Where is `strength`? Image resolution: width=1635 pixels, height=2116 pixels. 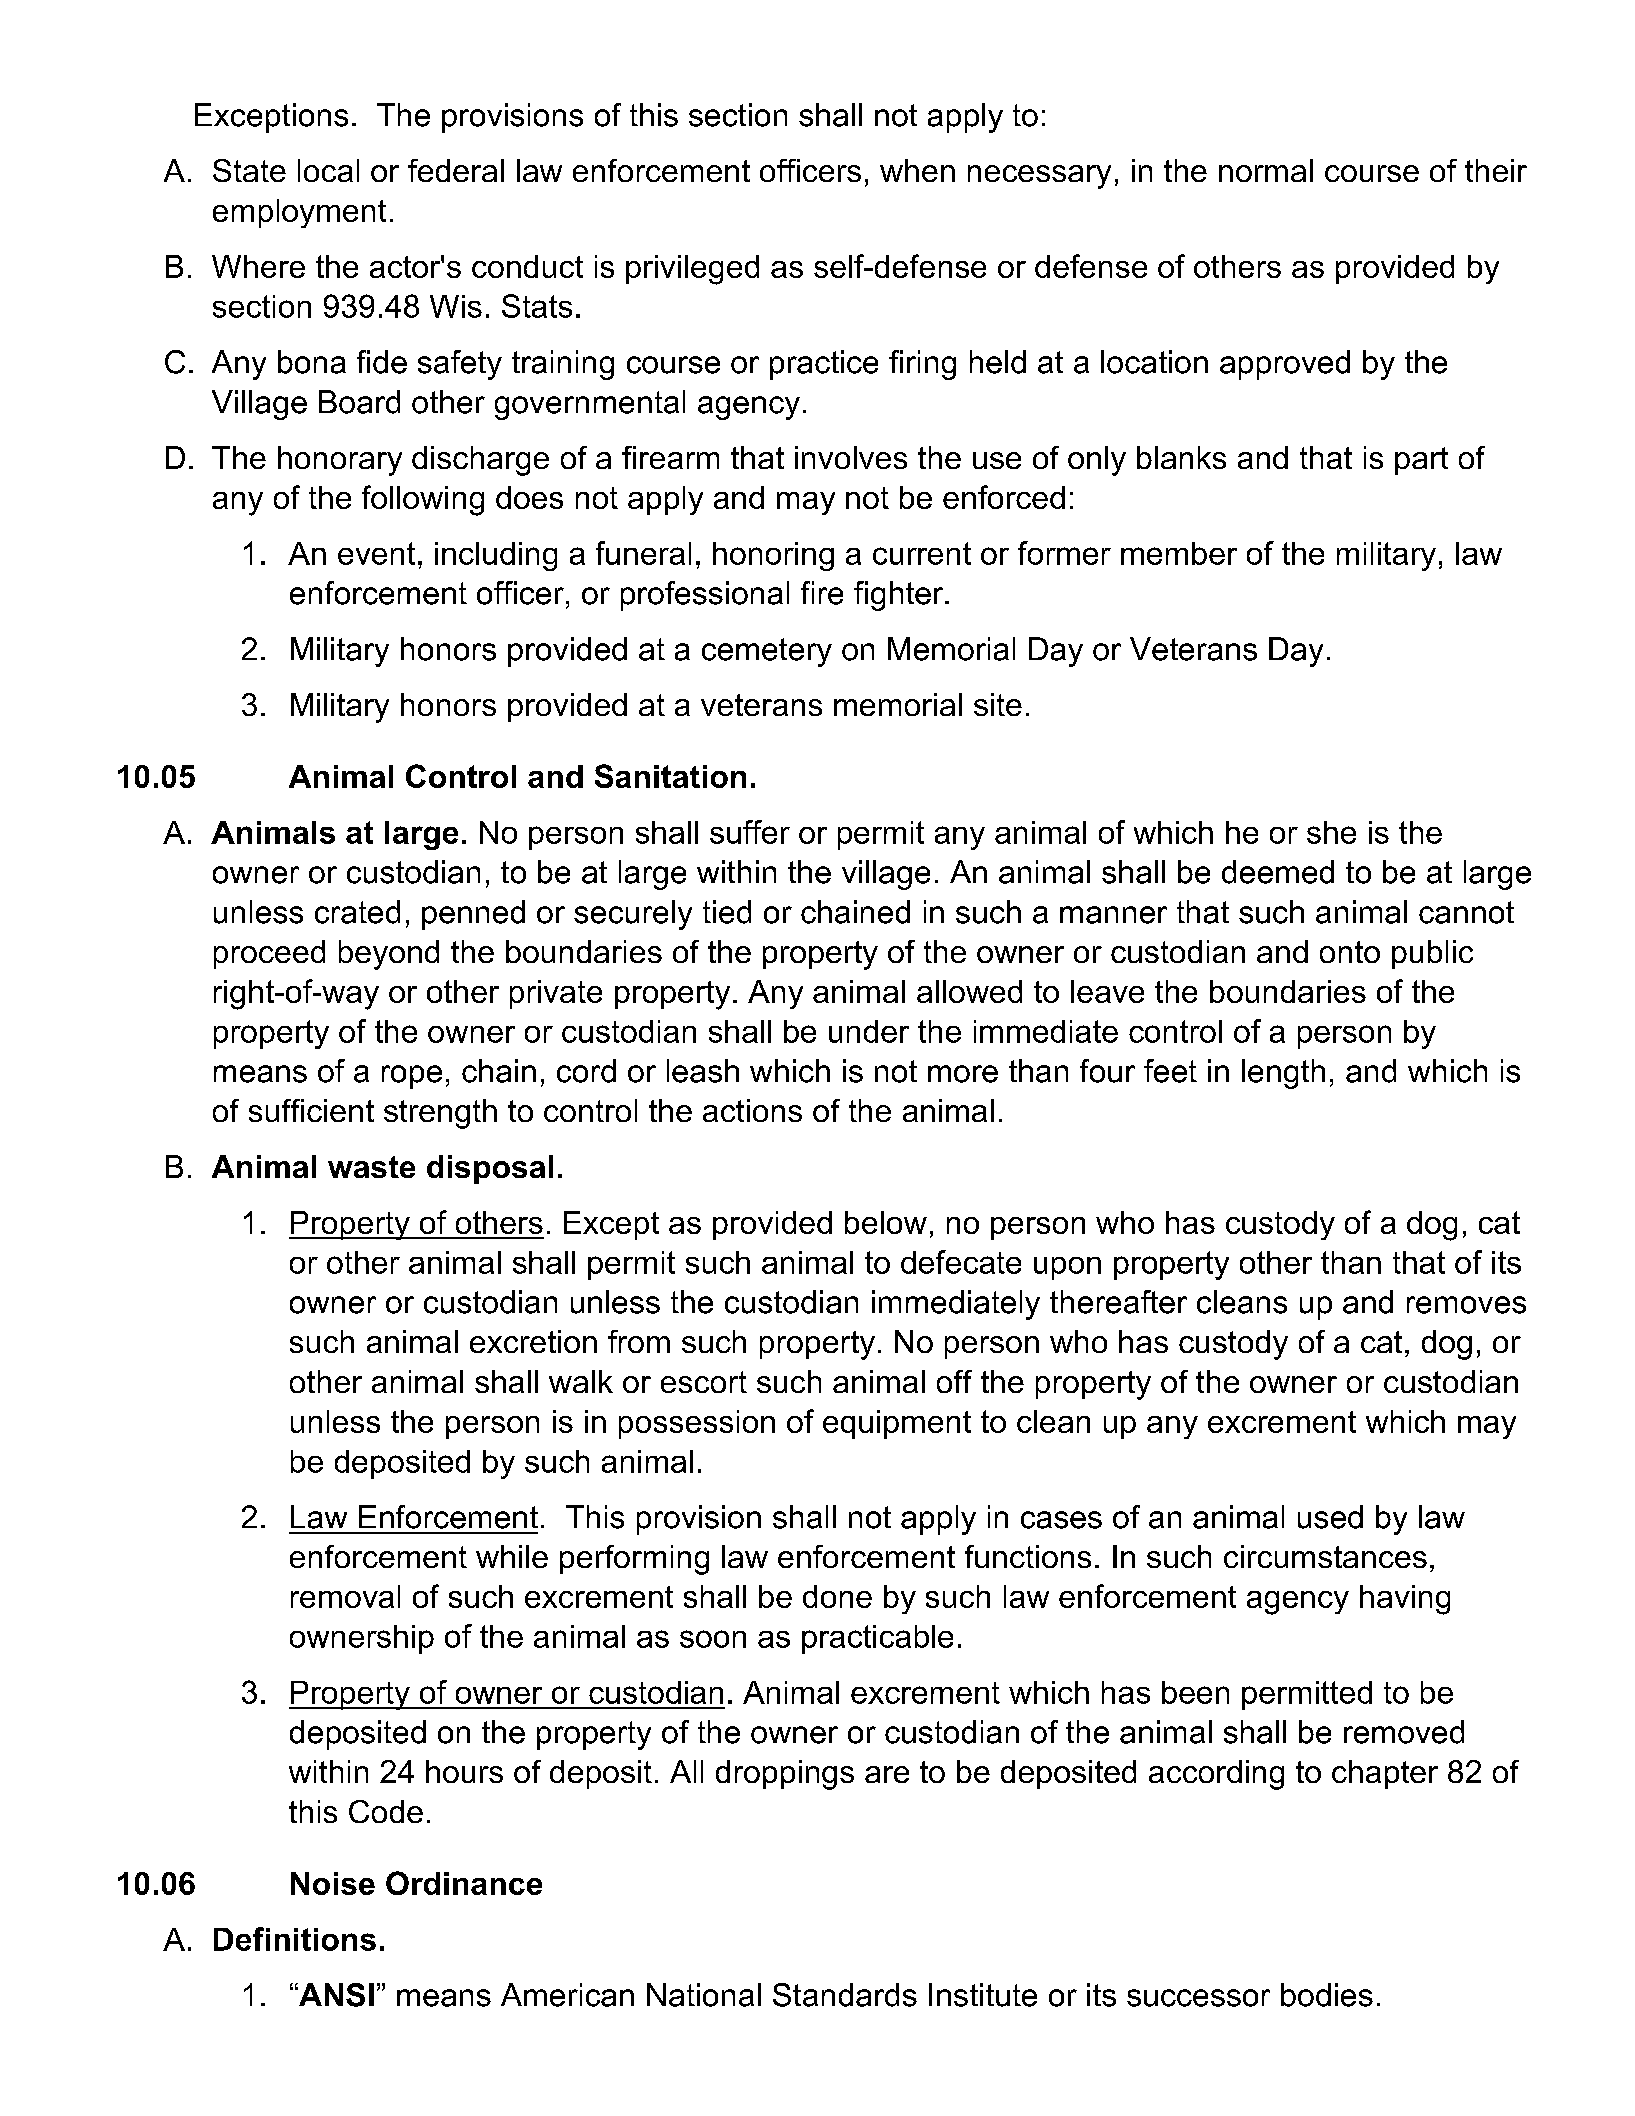 strength is located at coordinates (440, 1114).
